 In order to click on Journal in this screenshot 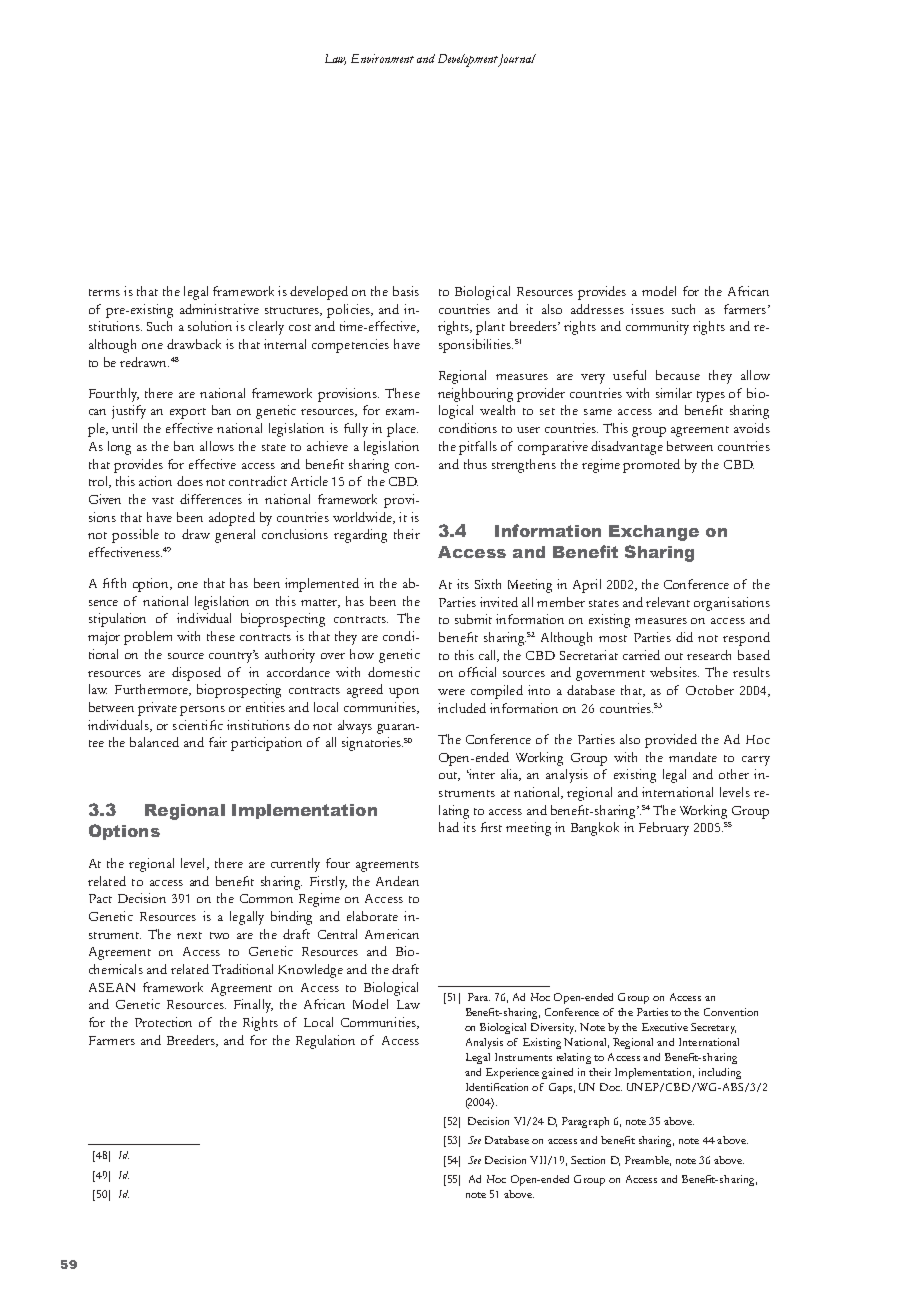, I will do `click(516, 60)`.
